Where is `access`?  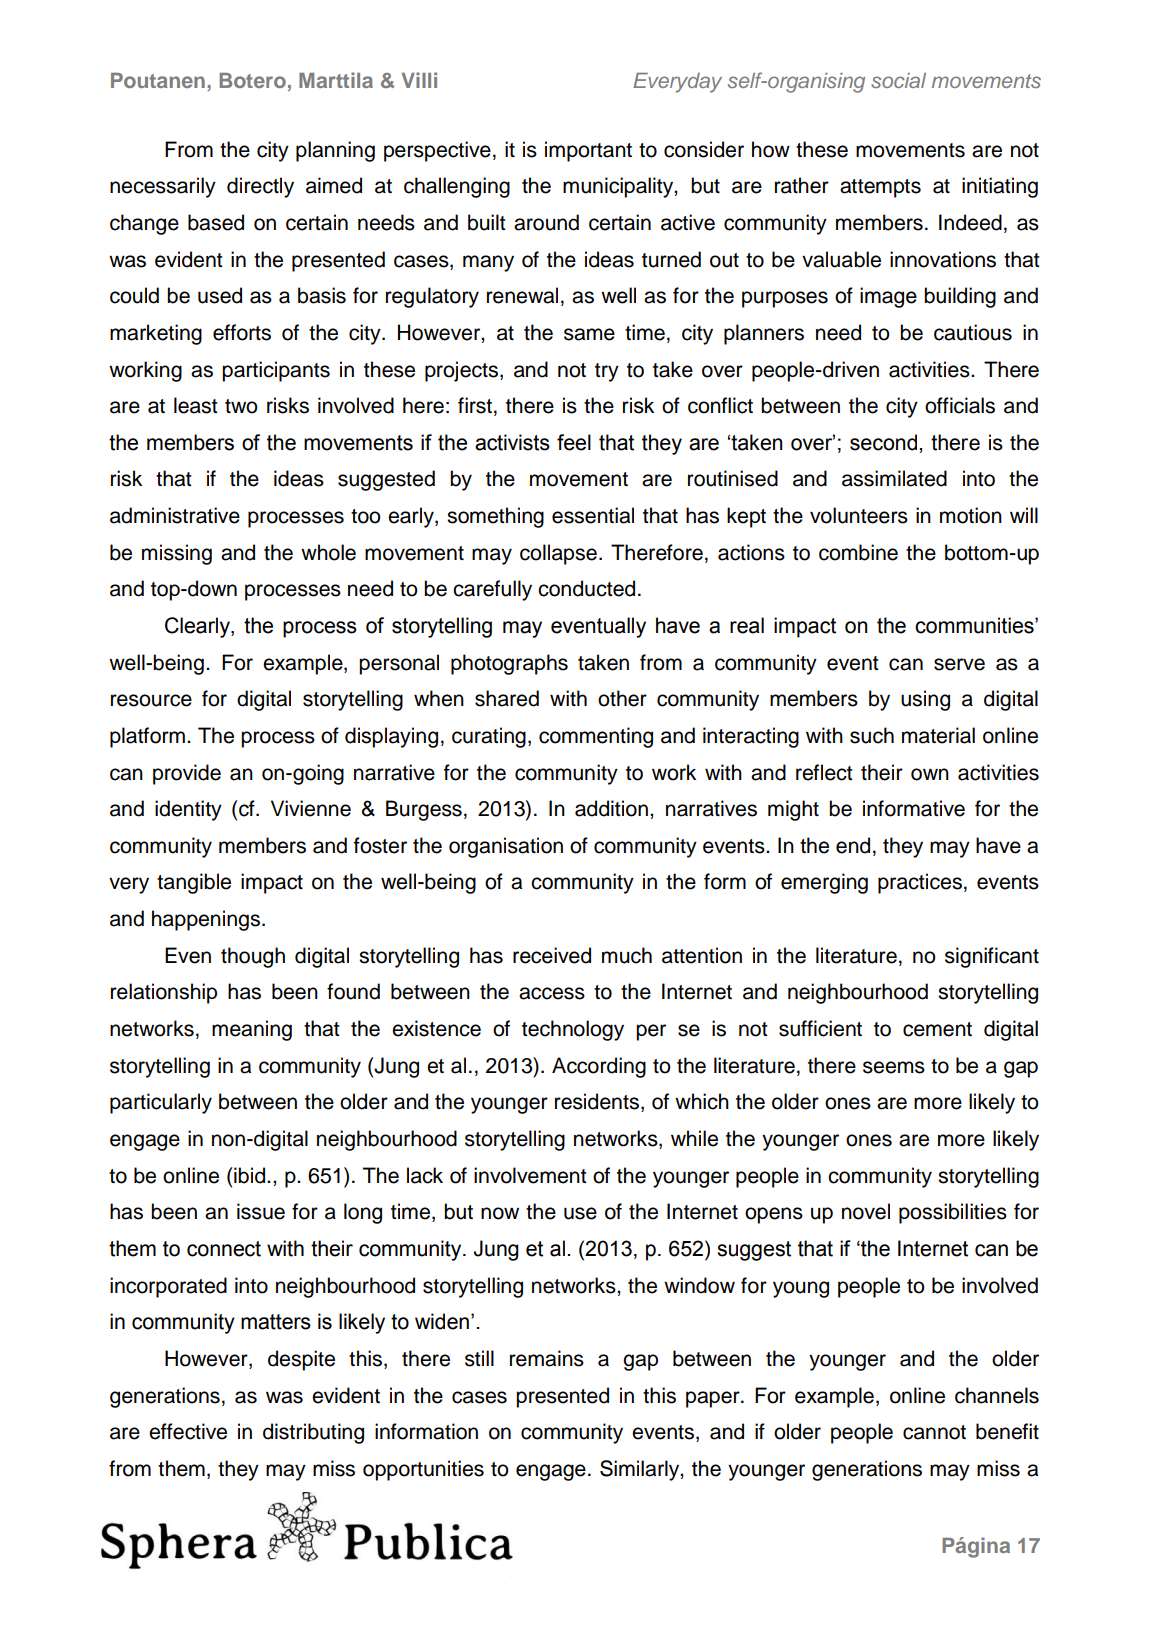 access is located at coordinates (552, 993).
